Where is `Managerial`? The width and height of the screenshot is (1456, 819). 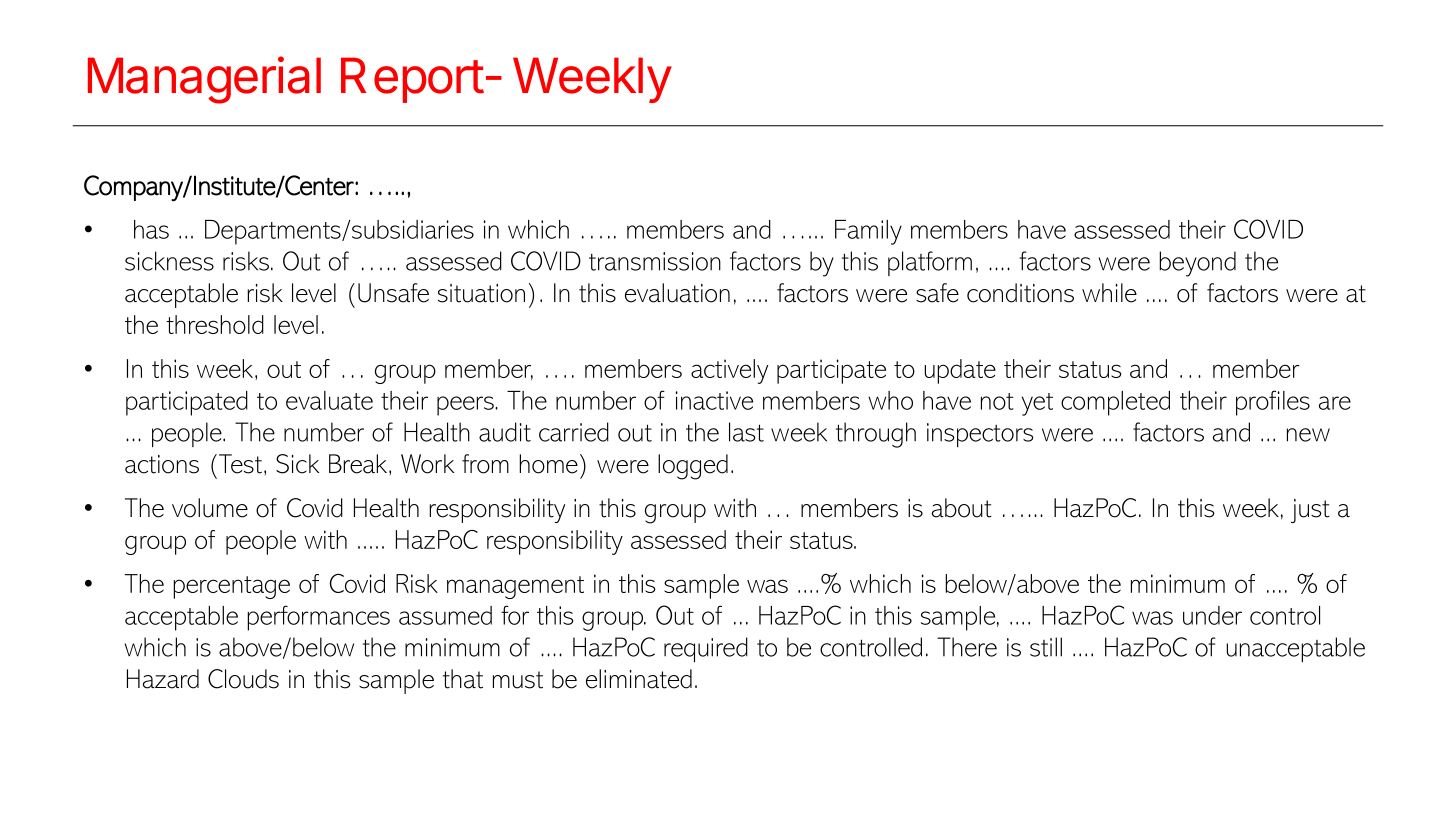 Managerial is located at coordinates (204, 80).
